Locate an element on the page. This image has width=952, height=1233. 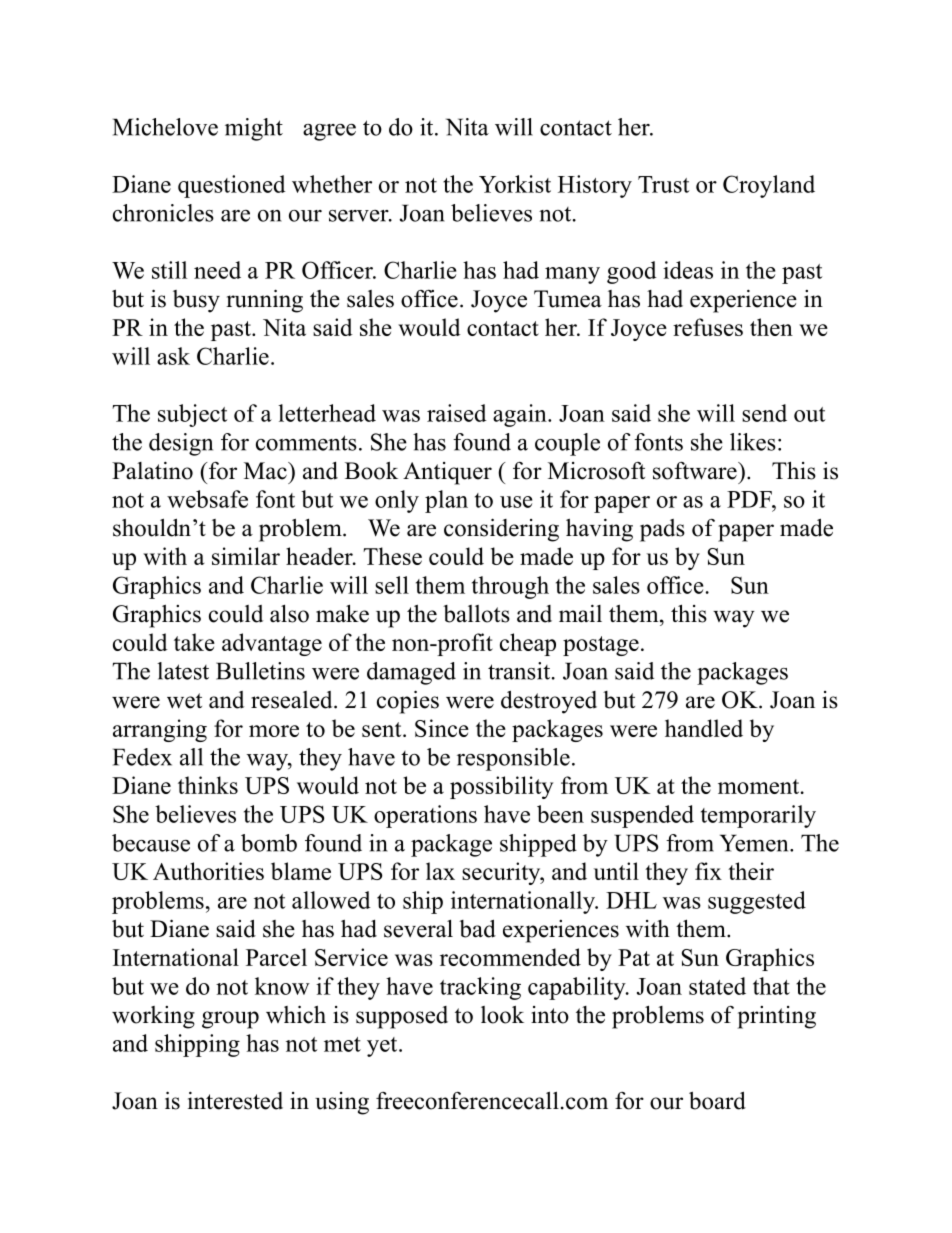
Trust is located at coordinates (663, 184).
